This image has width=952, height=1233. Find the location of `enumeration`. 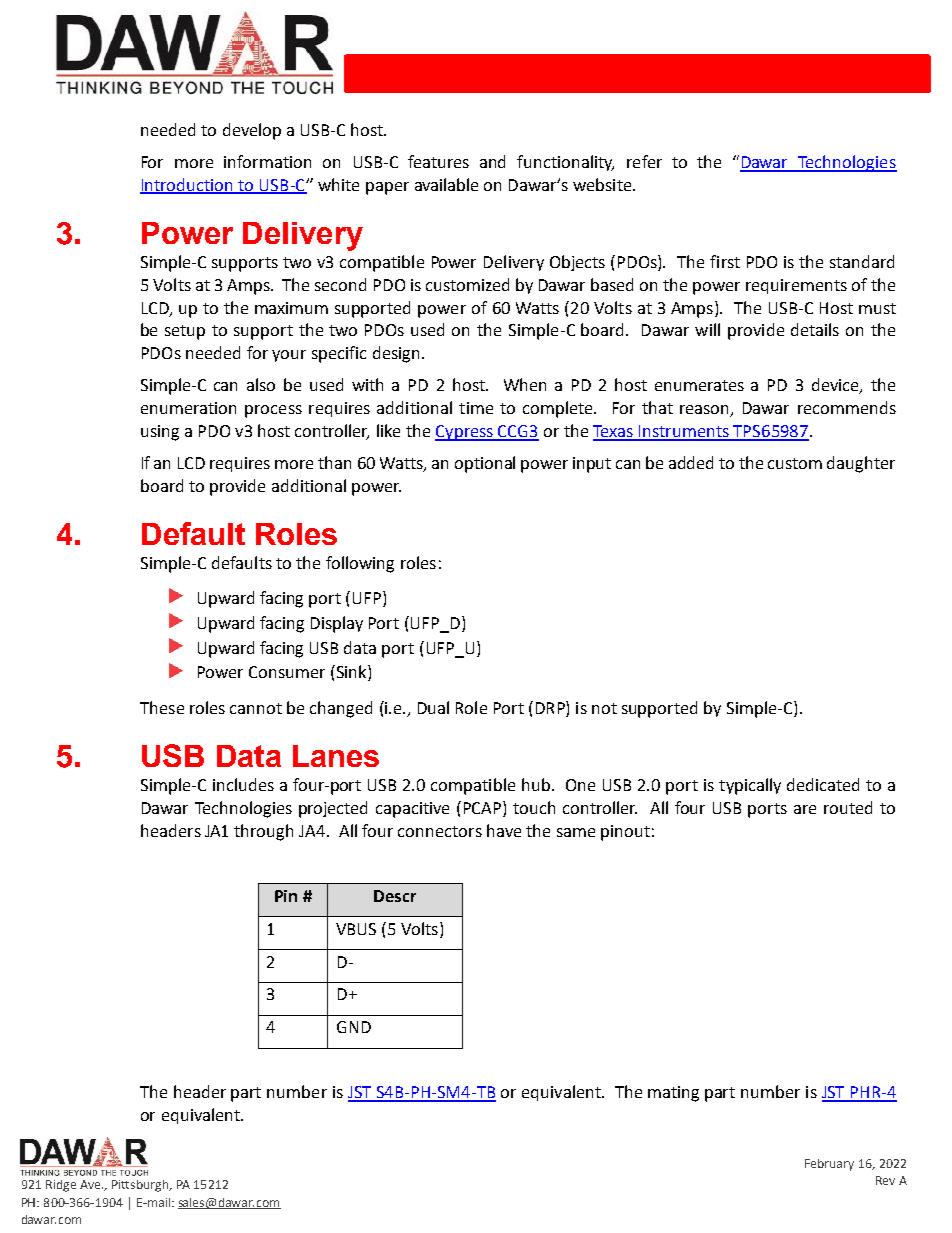

enumeration is located at coordinates (188, 408).
